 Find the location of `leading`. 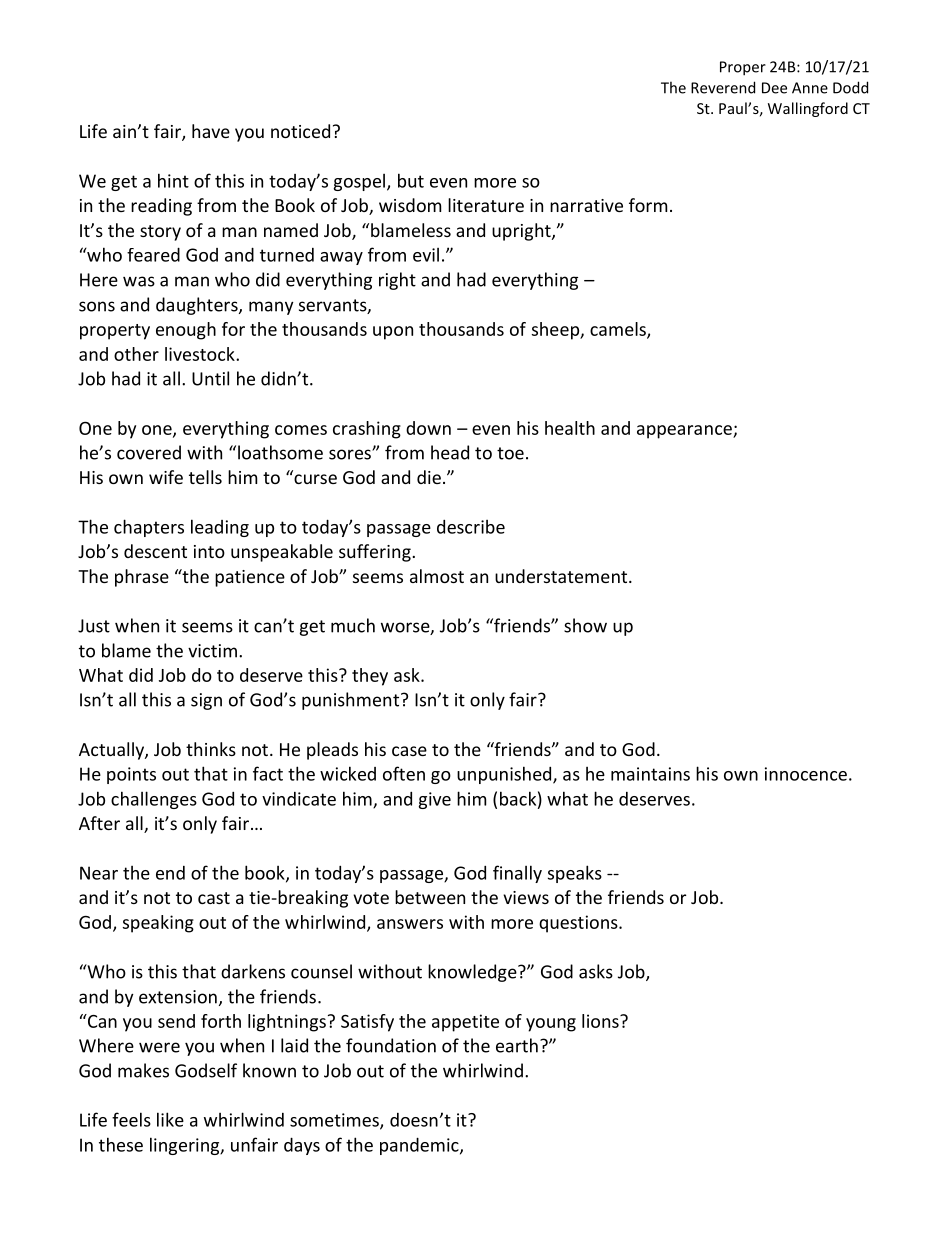

leading is located at coordinates (220, 528).
